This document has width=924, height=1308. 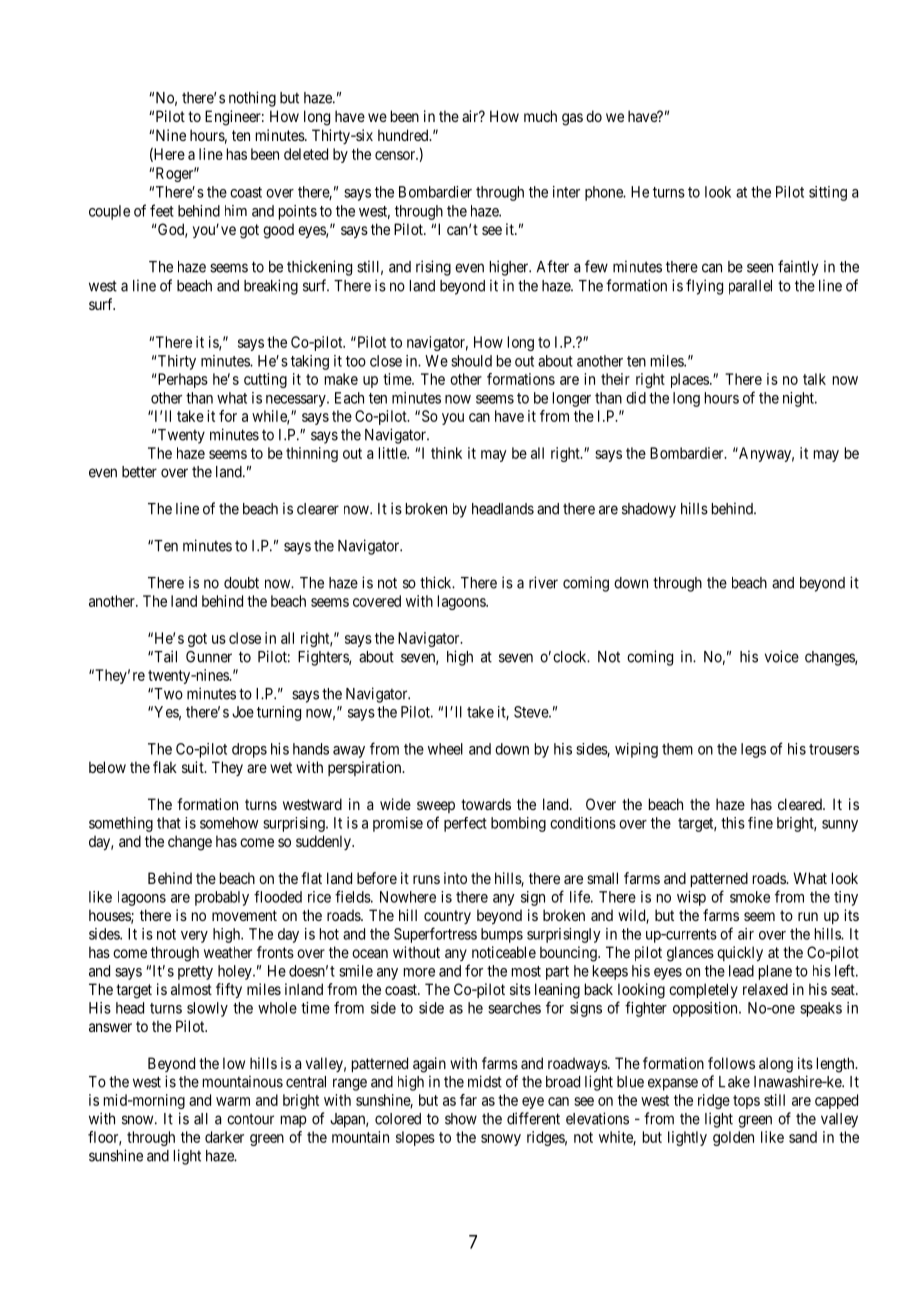 What do you see at coordinates (252, 99) in the document?
I see `nothing` at bounding box center [252, 99].
